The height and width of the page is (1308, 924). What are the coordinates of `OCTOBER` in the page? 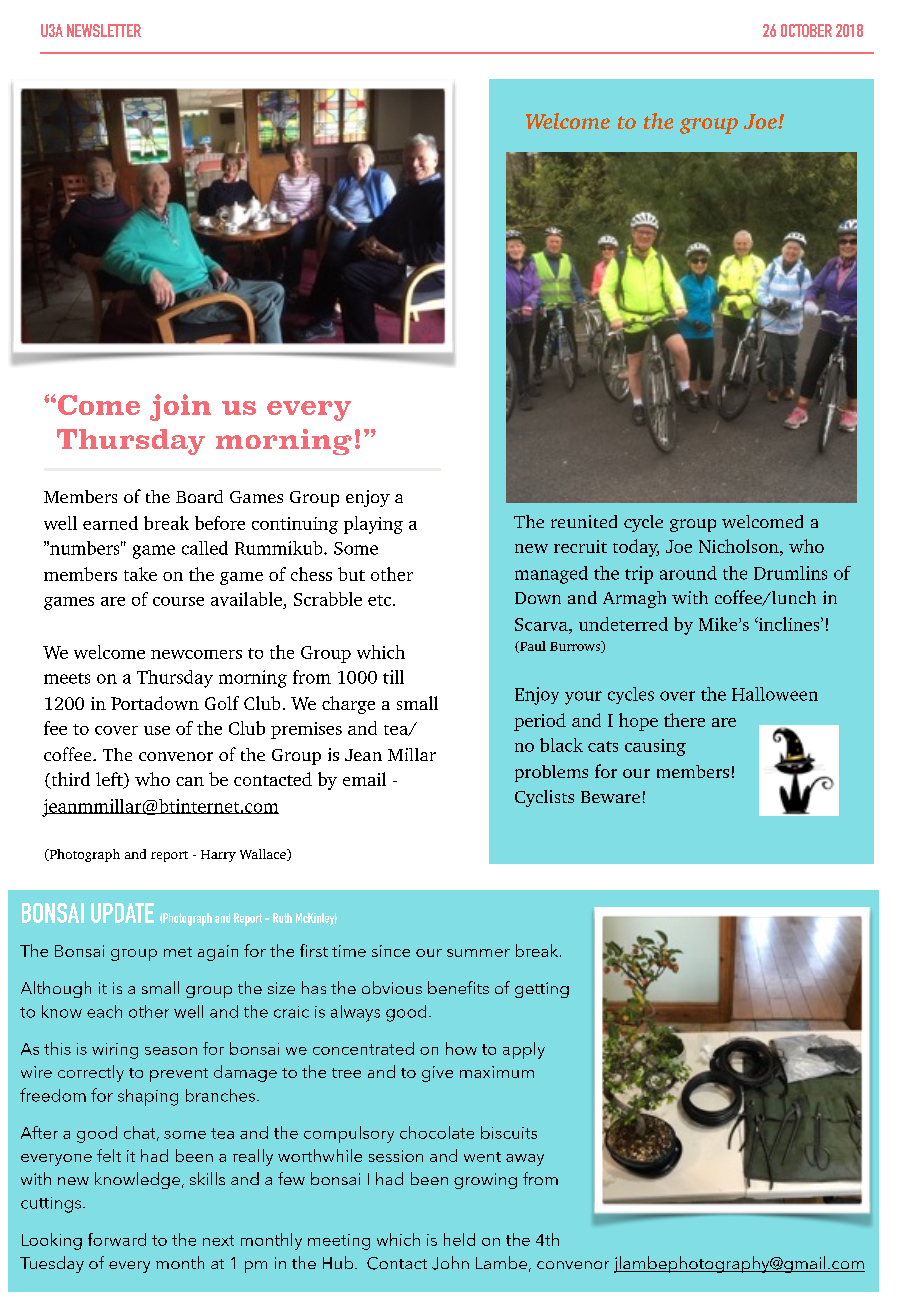 It's located at (806, 30).
